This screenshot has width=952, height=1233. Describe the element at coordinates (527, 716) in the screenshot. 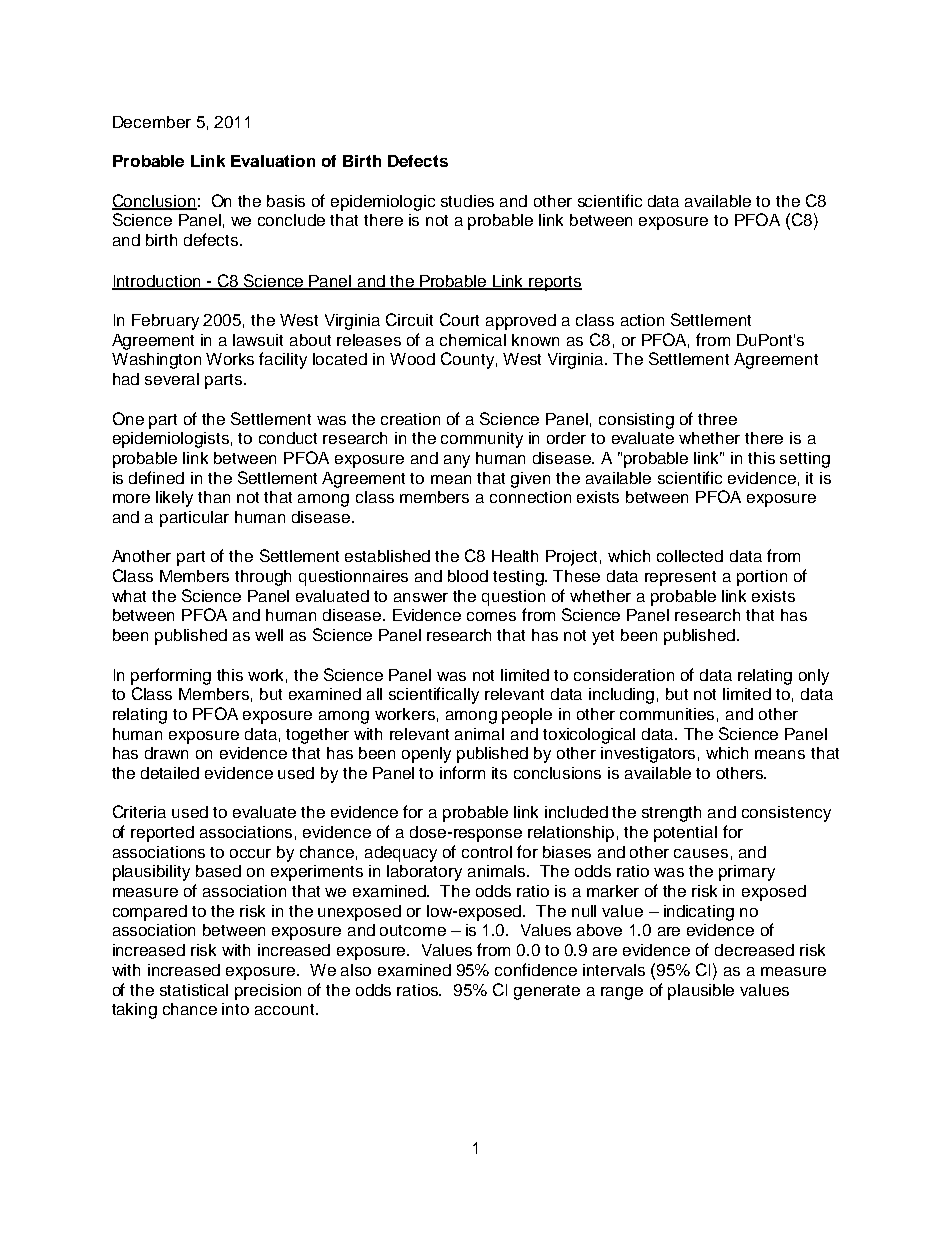

I see `people` at that location.
